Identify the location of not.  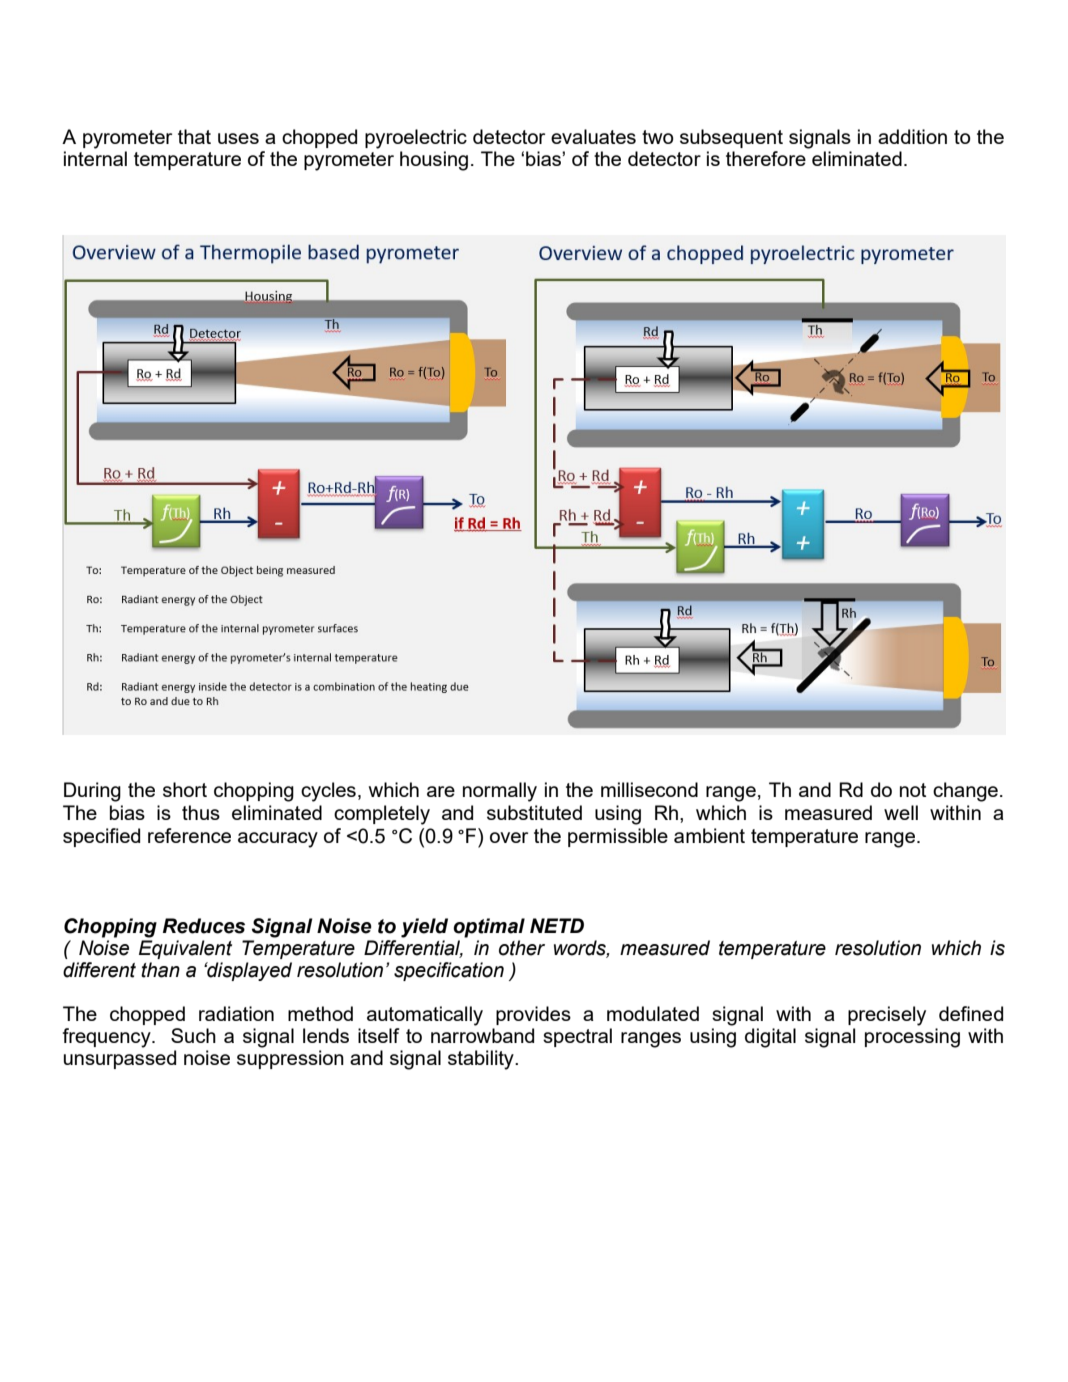
(913, 790).
